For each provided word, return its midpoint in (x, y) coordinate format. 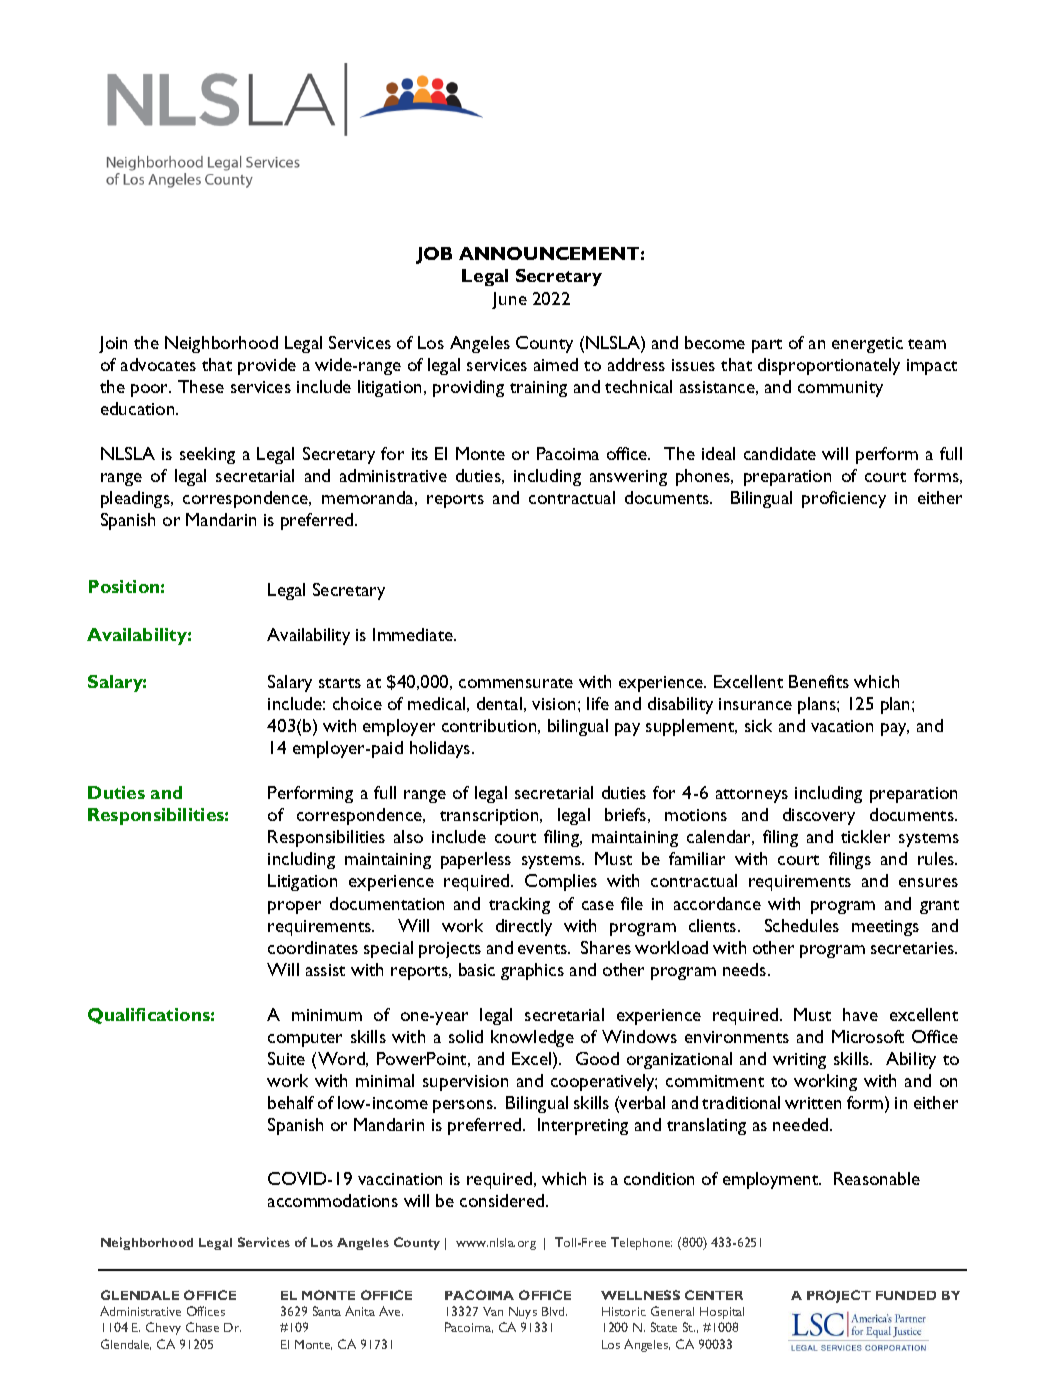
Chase (202, 1327)
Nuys (523, 1313)
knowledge (532, 1038)
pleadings (136, 499)
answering (628, 478)
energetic (867, 345)
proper (294, 907)
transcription (490, 817)
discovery (819, 816)
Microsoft (868, 1036)
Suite (286, 1058)
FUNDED (906, 1295)
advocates (158, 364)
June (509, 300)
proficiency (844, 499)
